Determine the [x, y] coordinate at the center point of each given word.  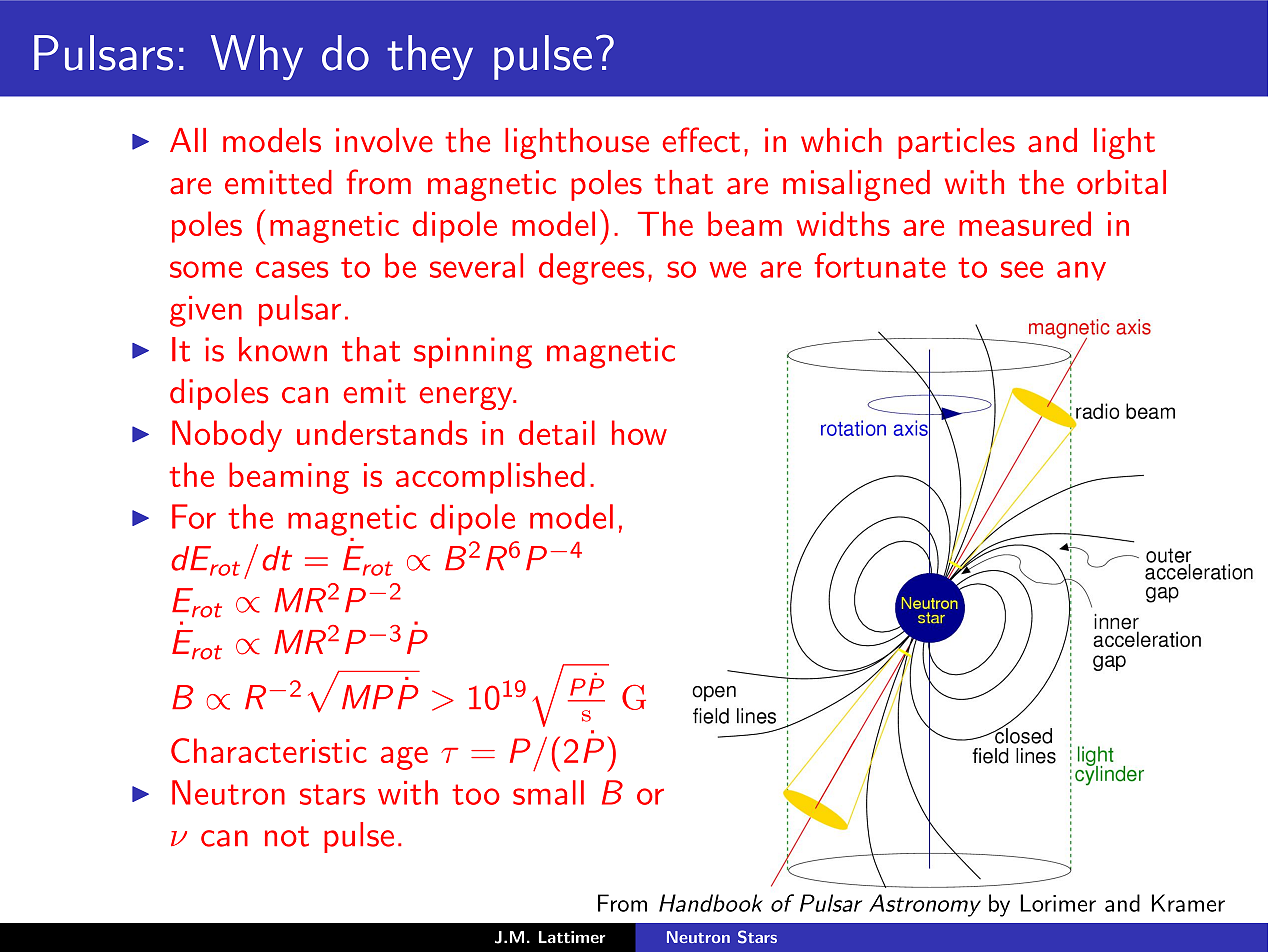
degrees [591, 269]
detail [557, 432]
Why [257, 57]
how [639, 432]
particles [956, 143]
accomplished [490, 478]
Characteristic [269, 750]
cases [292, 269]
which [841, 140]
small [548, 792]
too [476, 794]
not [287, 836]
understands [382, 432]
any [1081, 271]
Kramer [1188, 903]
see [1022, 269]
